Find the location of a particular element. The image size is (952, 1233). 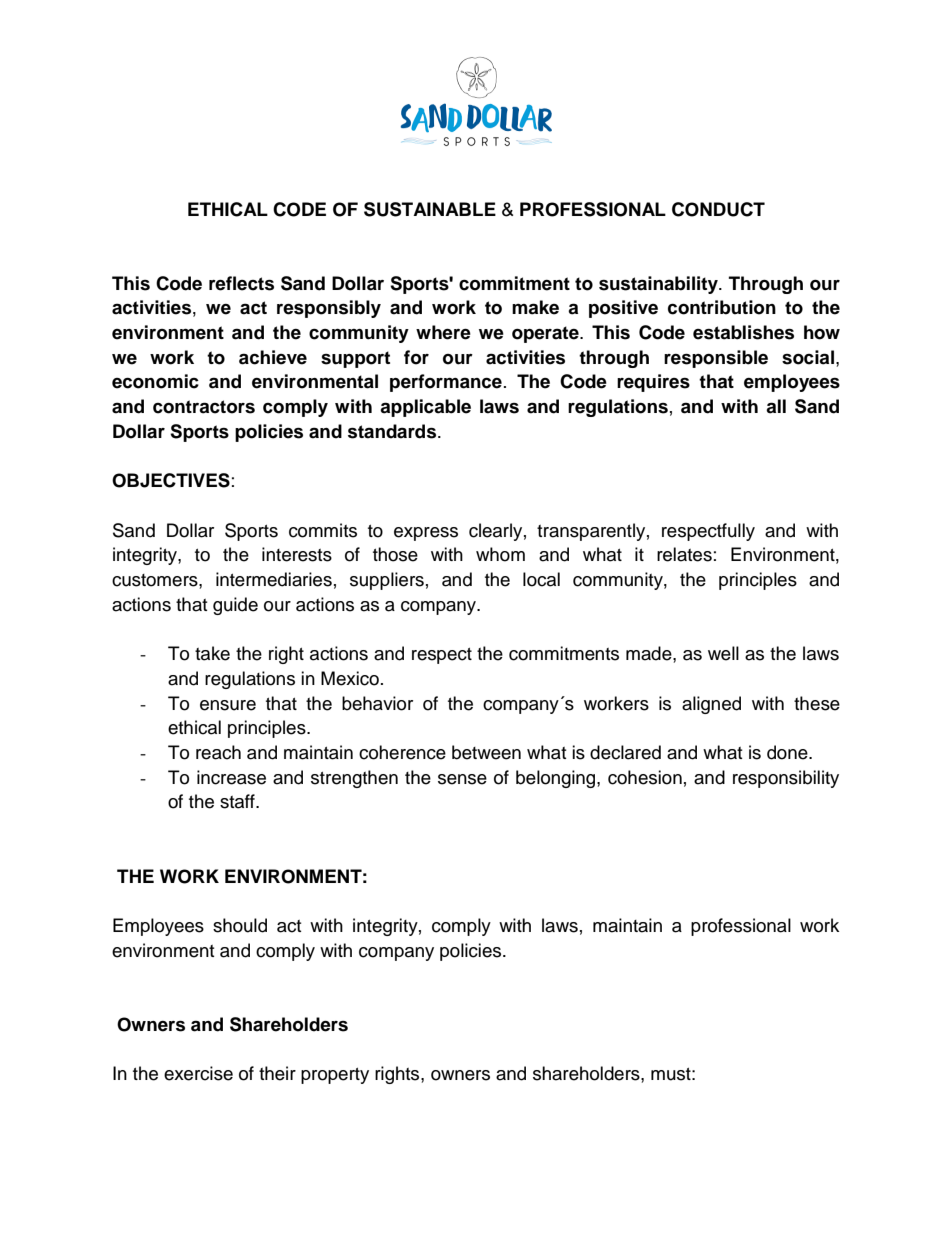

whom is located at coordinates (500, 554).
